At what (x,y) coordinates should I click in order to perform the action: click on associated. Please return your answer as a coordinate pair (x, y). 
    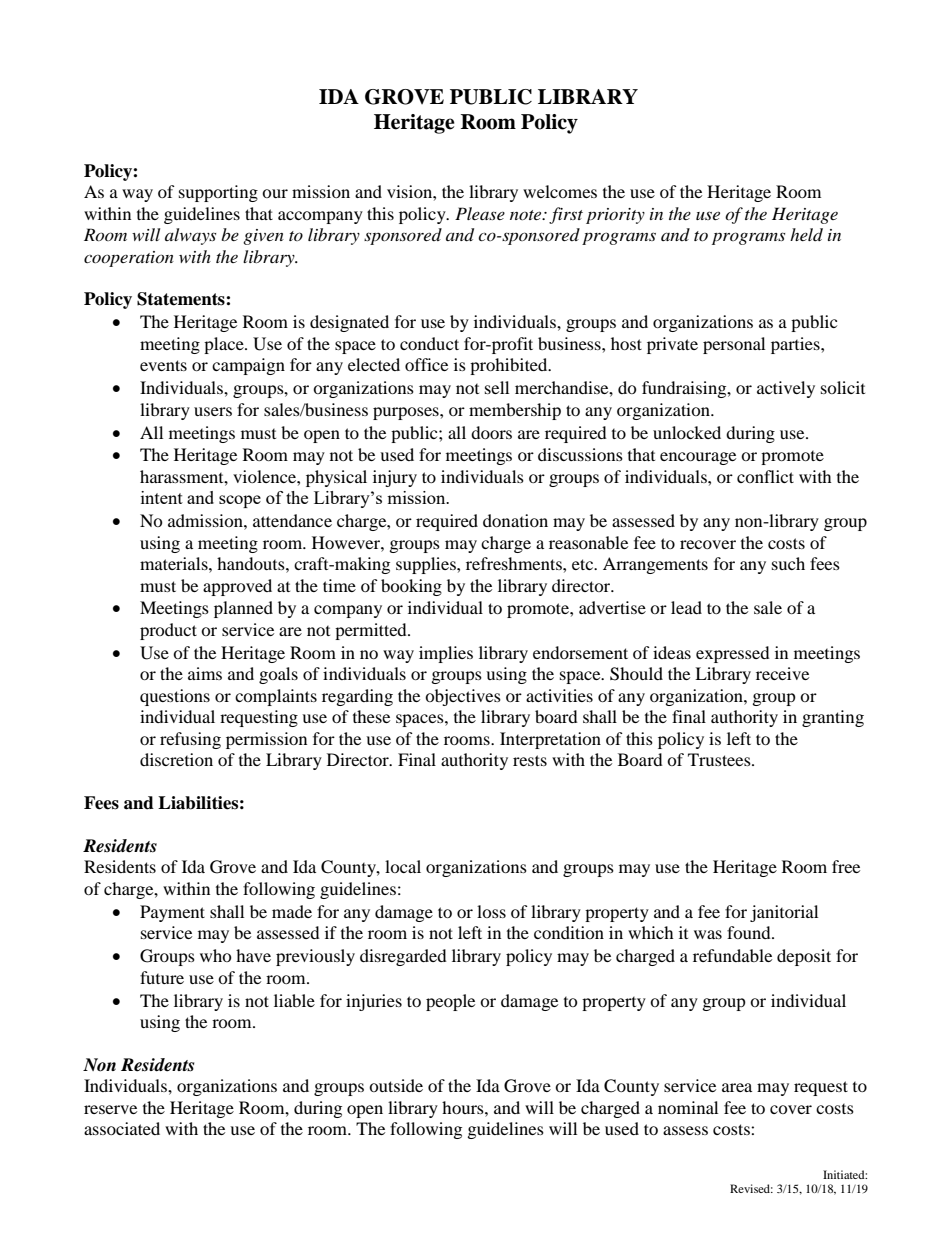
    Looking at the image, I should click on (122, 1128).
